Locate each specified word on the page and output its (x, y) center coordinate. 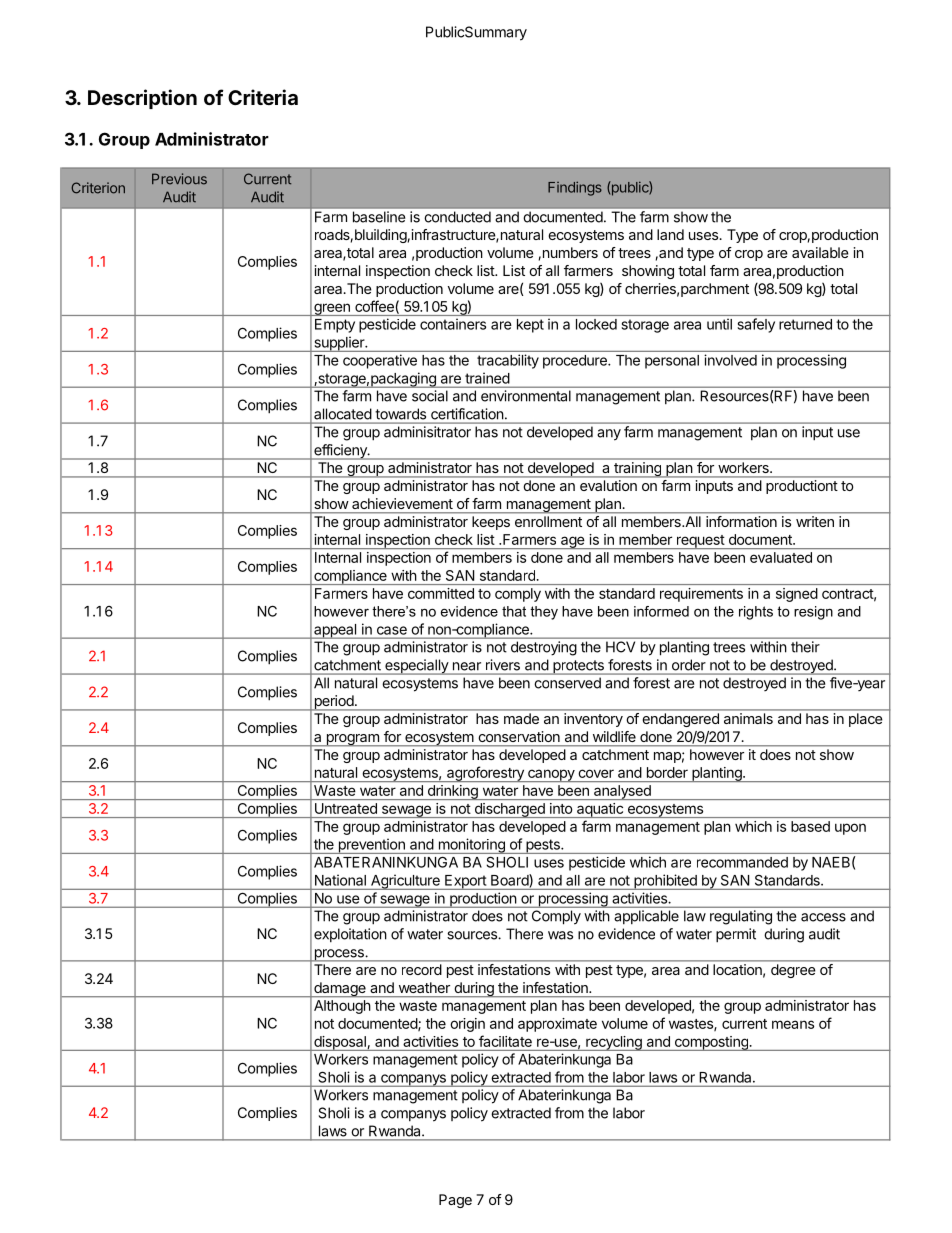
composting (711, 1043)
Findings (575, 188)
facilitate (505, 1041)
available (820, 252)
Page (455, 1201)
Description (142, 99)
